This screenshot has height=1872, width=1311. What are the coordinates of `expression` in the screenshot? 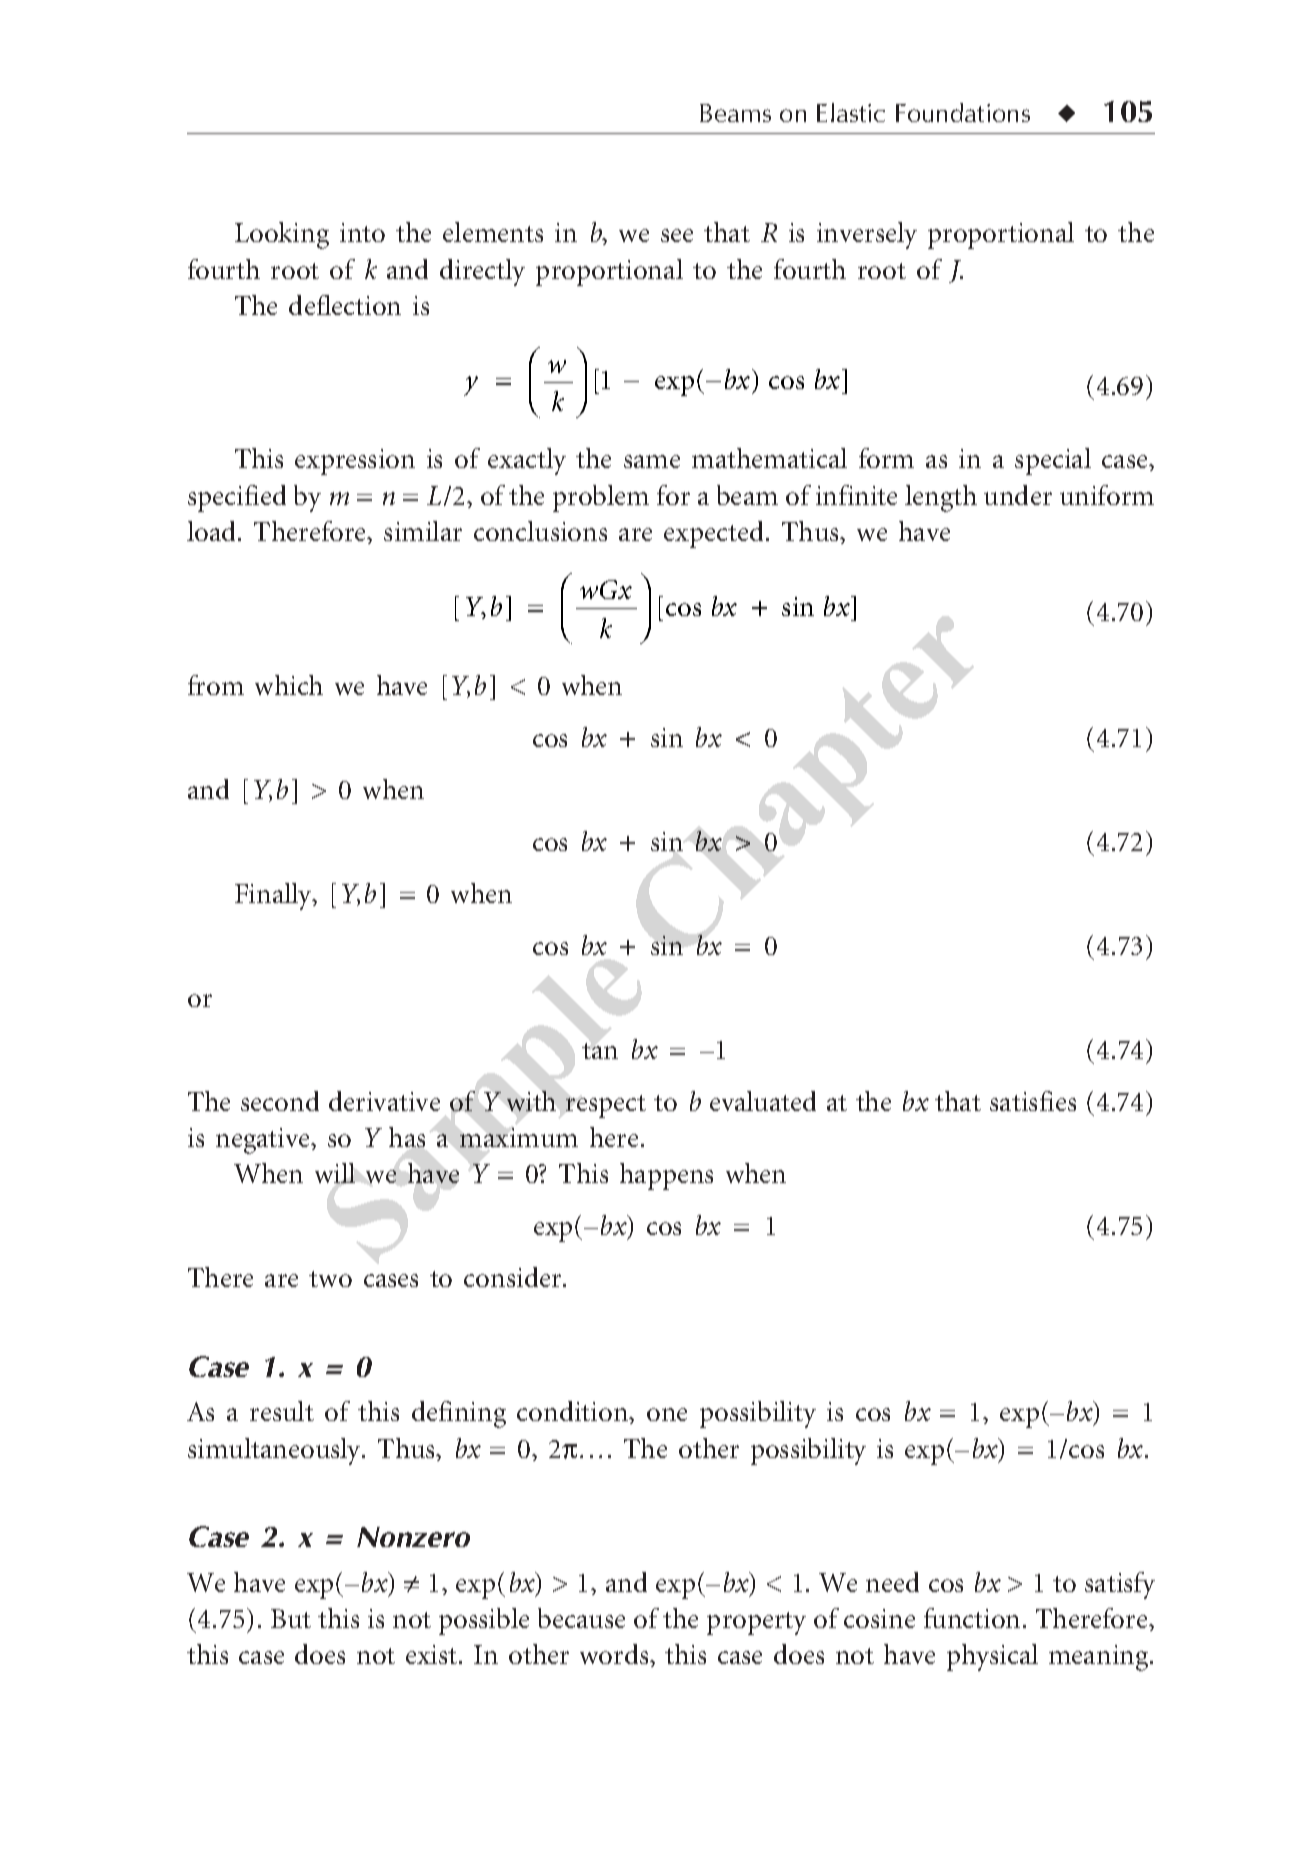 It's located at (355, 462).
